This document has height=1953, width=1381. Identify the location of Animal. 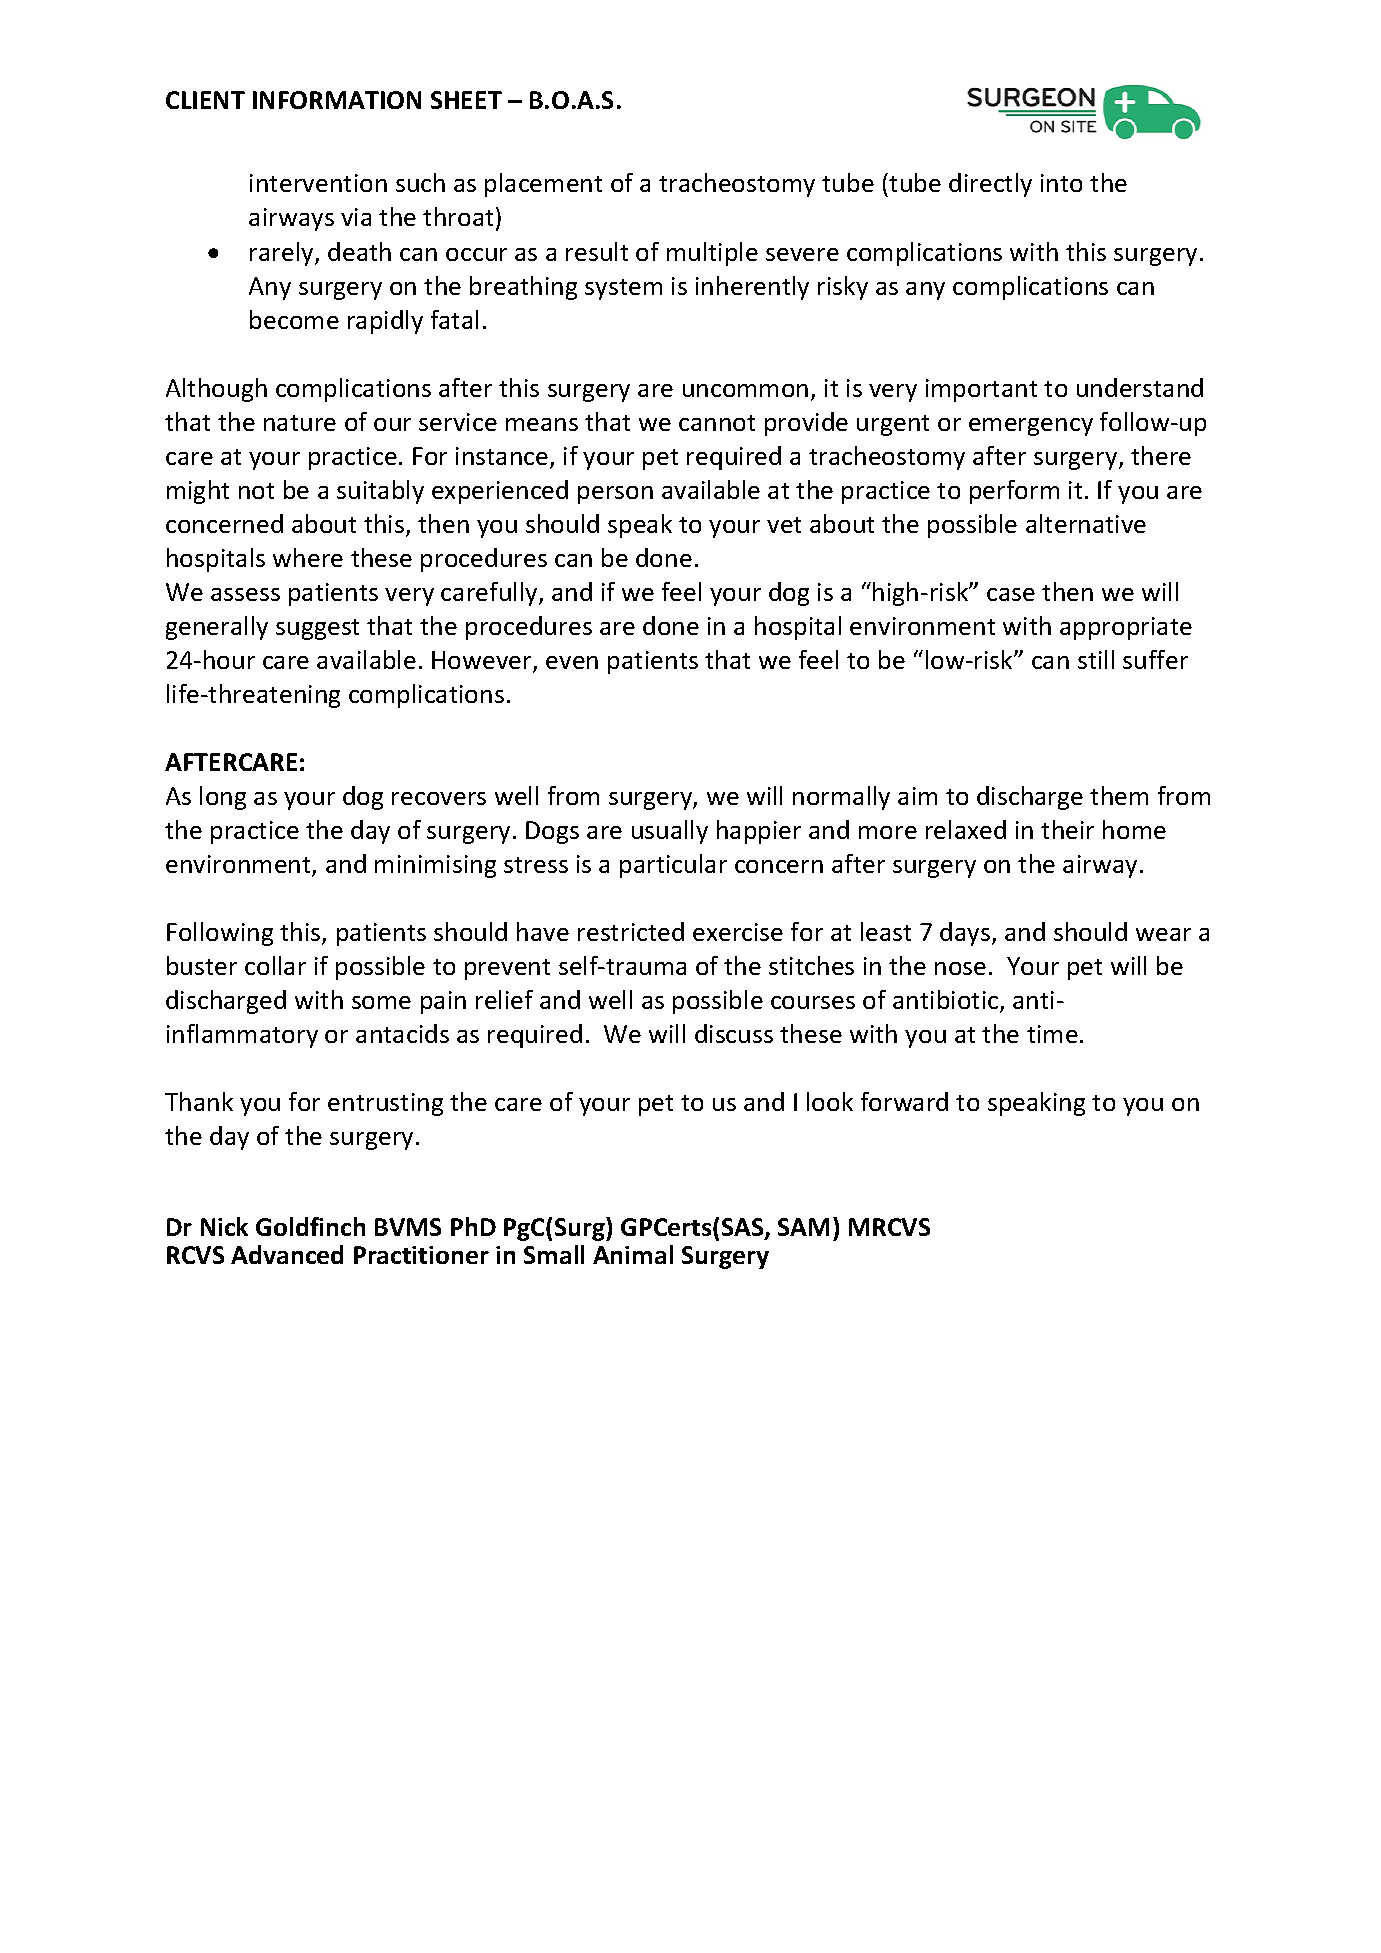
(633, 1254).
